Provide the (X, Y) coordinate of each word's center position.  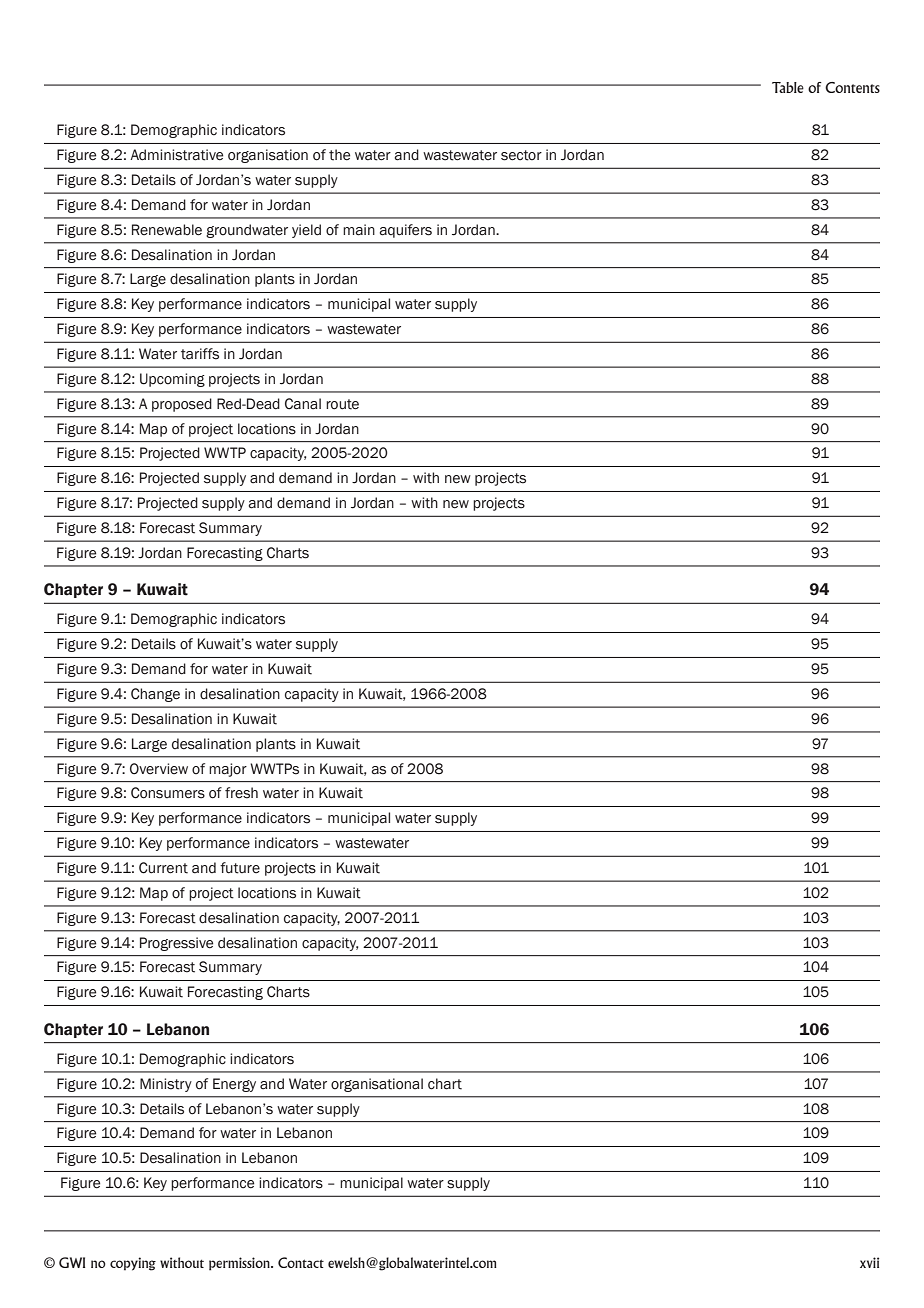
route (342, 404)
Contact (301, 1262)
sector (521, 155)
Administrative (176, 155)
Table (788, 87)
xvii (869, 1262)
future (240, 868)
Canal (303, 404)
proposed (182, 405)
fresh (241, 793)
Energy (234, 1085)
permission (240, 1264)
